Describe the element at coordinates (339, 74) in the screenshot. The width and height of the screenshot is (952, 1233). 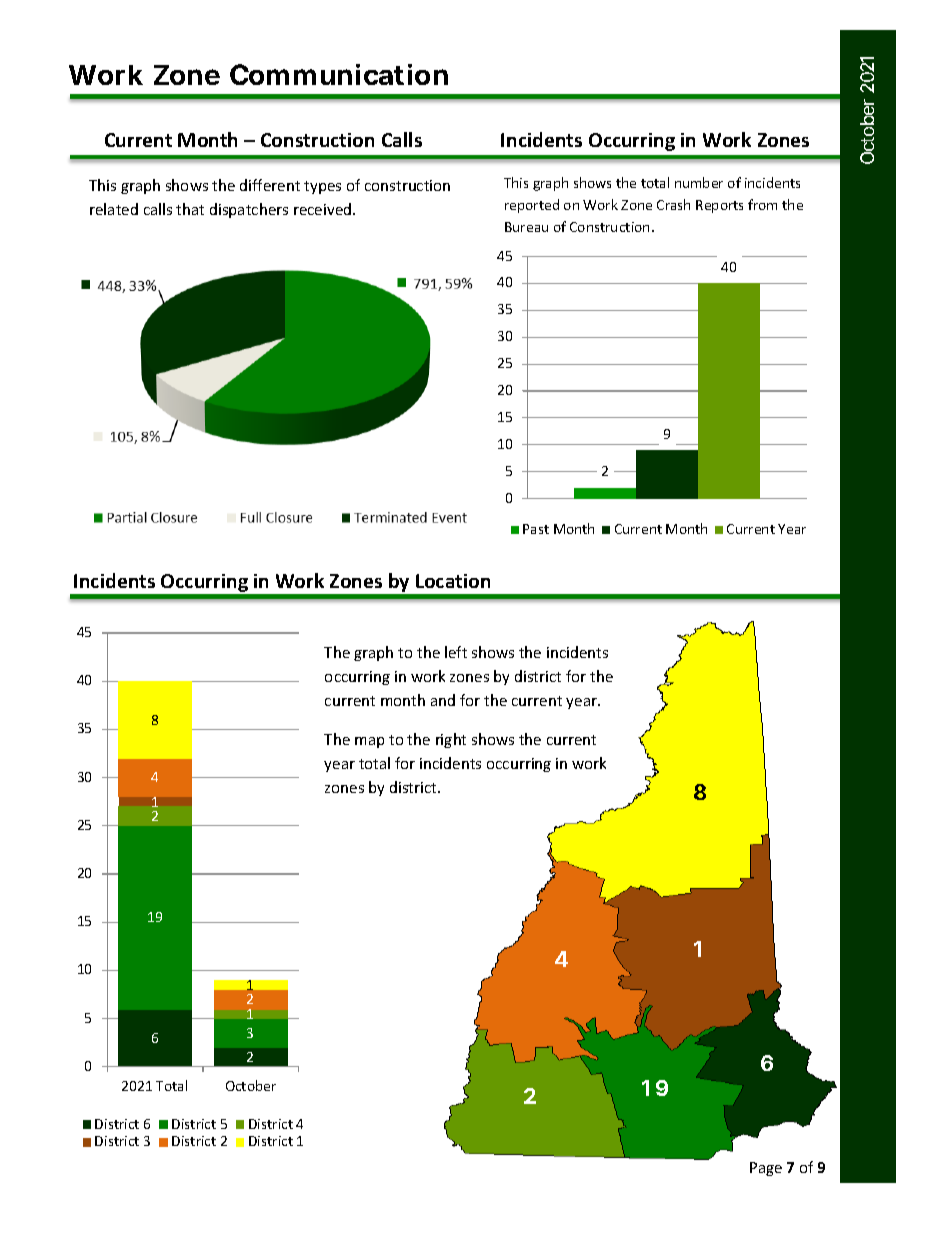
I see `Communication` at that location.
